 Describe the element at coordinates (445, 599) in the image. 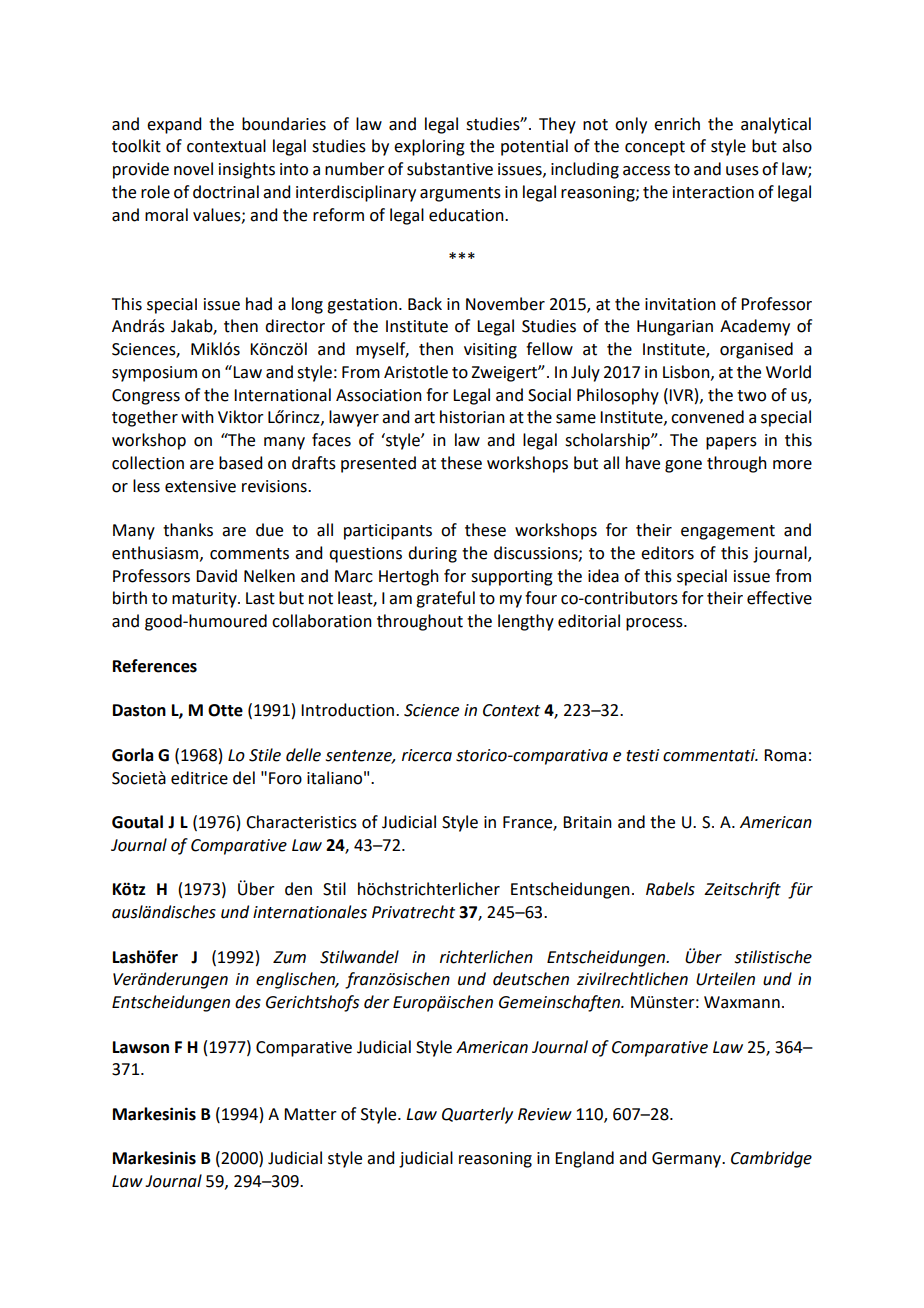

I see `grateful` at that location.
